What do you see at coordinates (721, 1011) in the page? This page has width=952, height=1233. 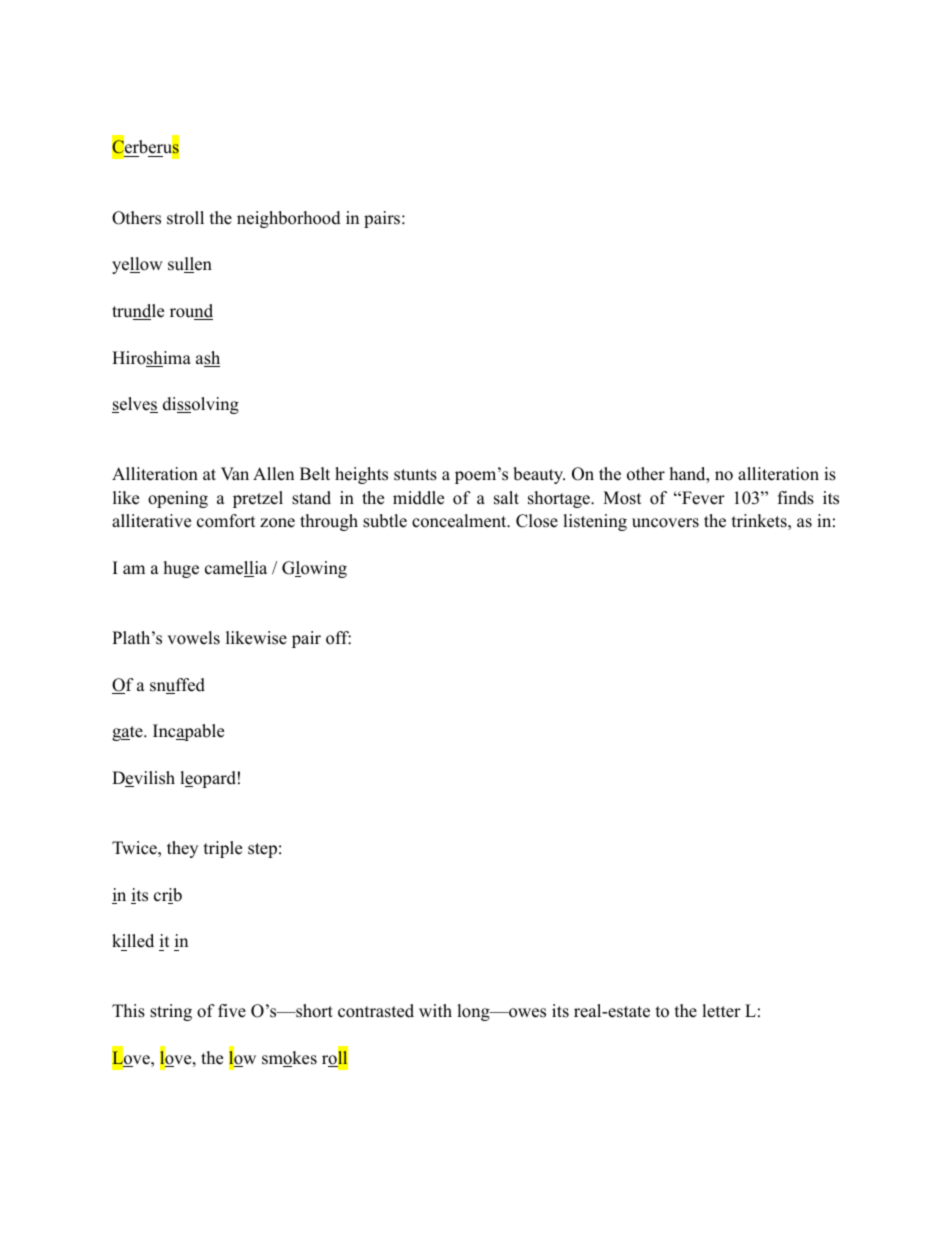 I see `letter` at bounding box center [721, 1011].
